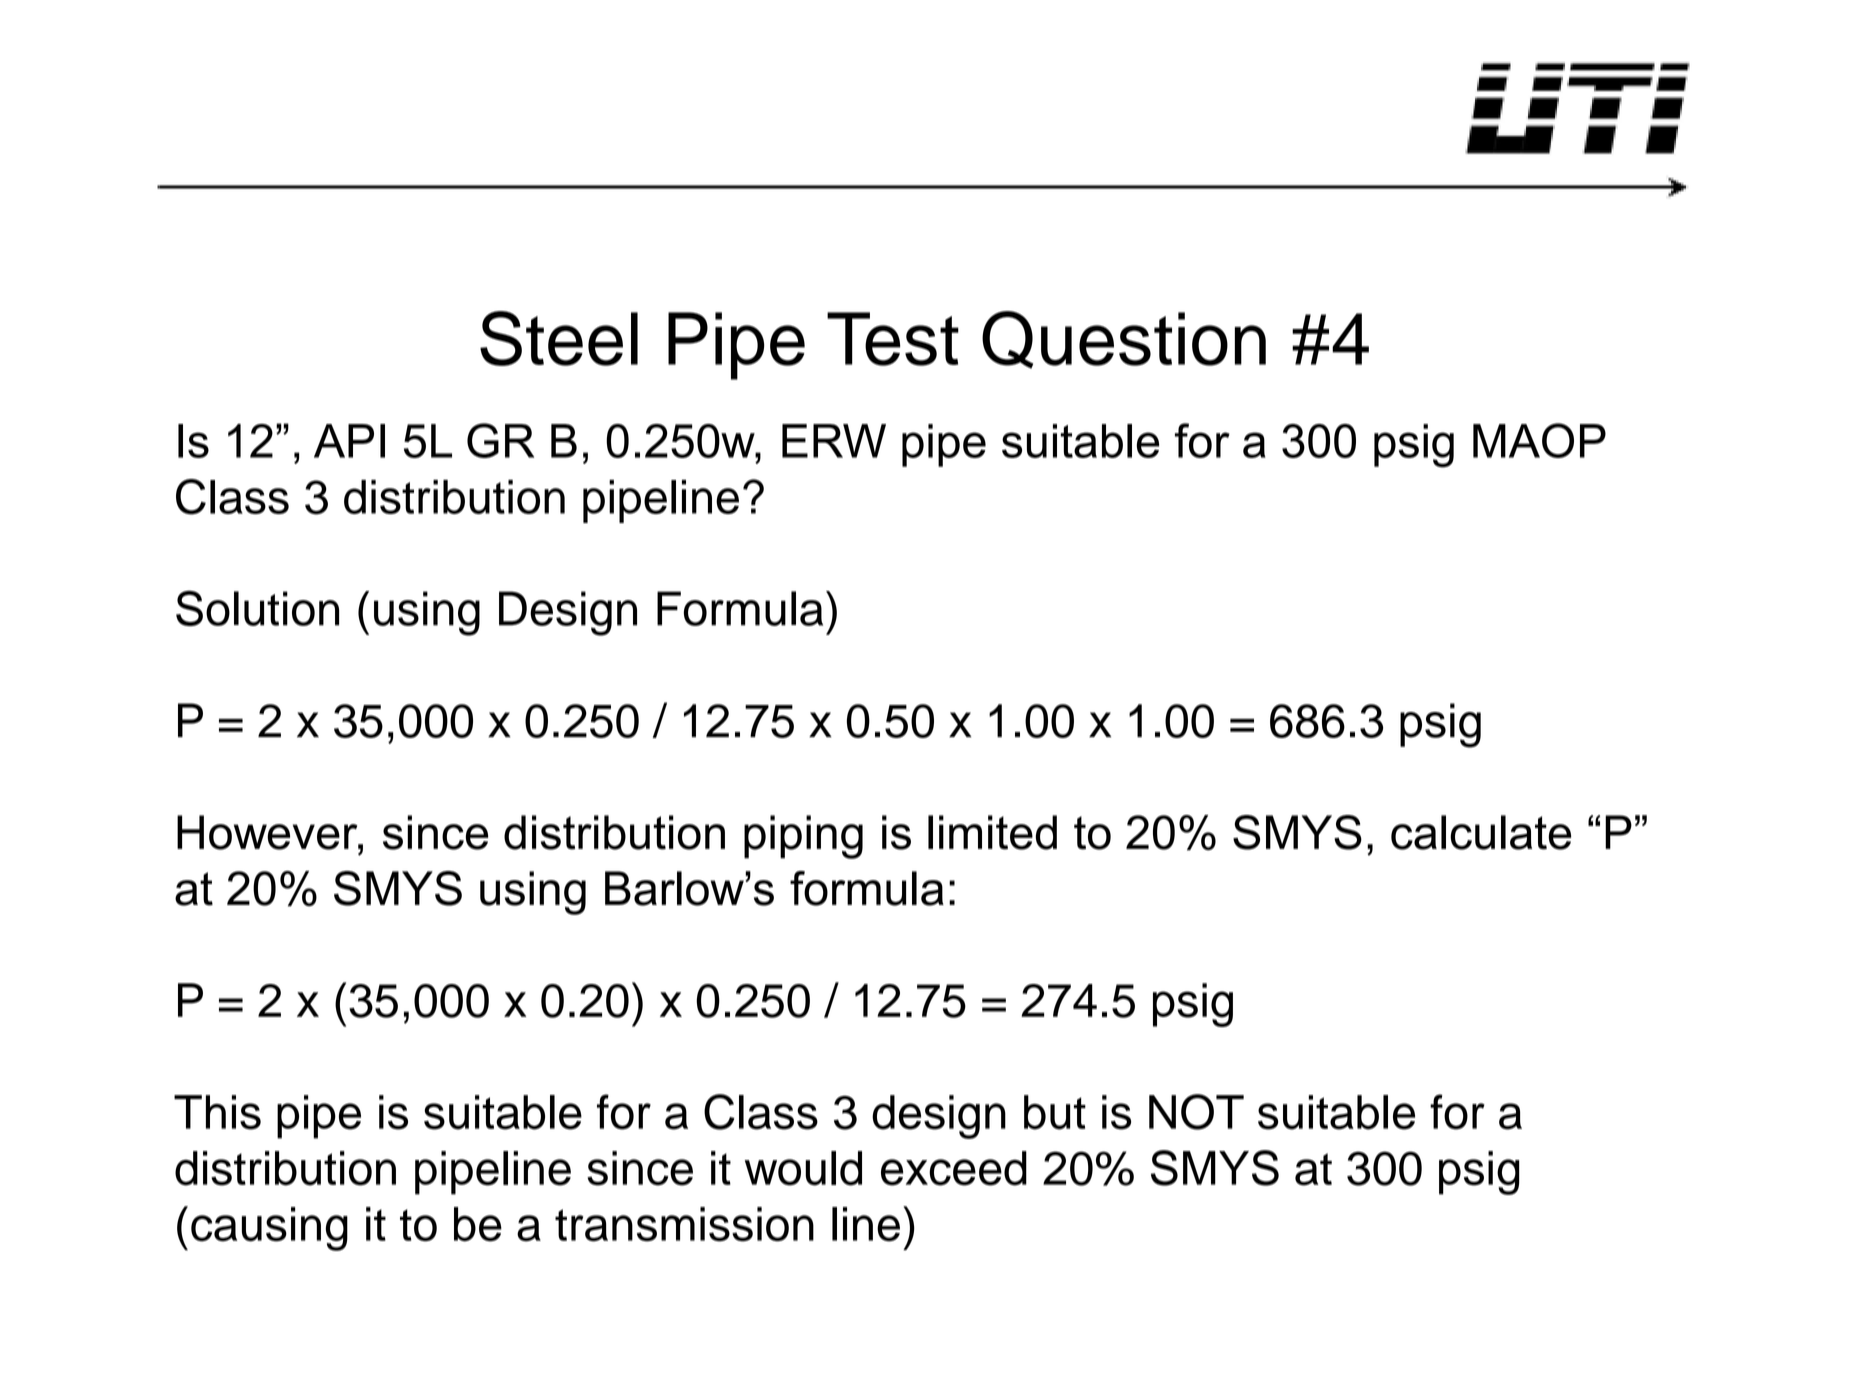  Describe the element at coordinates (893, 339) in the screenshot. I see `Test` at that location.
